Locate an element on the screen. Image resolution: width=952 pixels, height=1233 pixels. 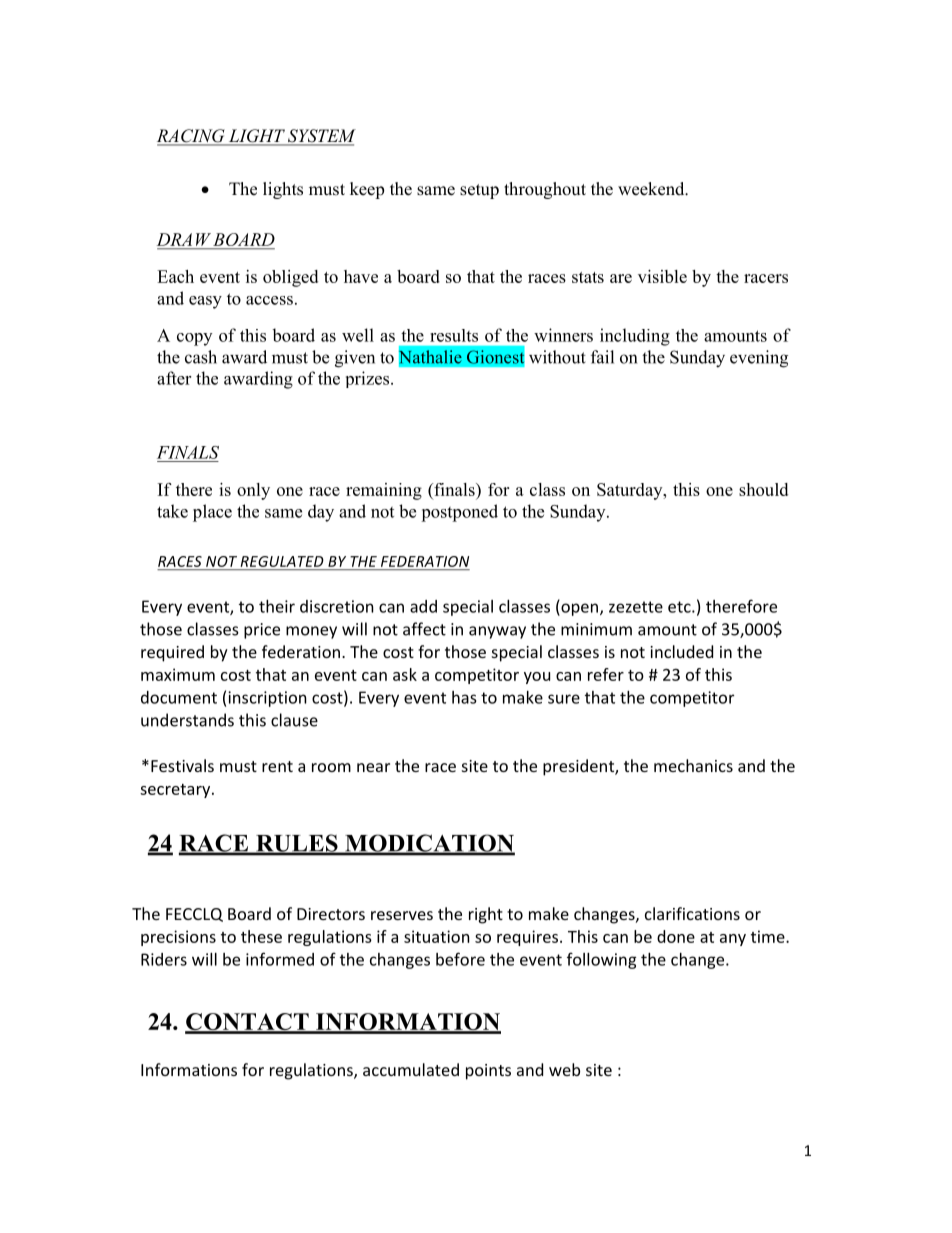
Saturday is located at coordinates (631, 491).
